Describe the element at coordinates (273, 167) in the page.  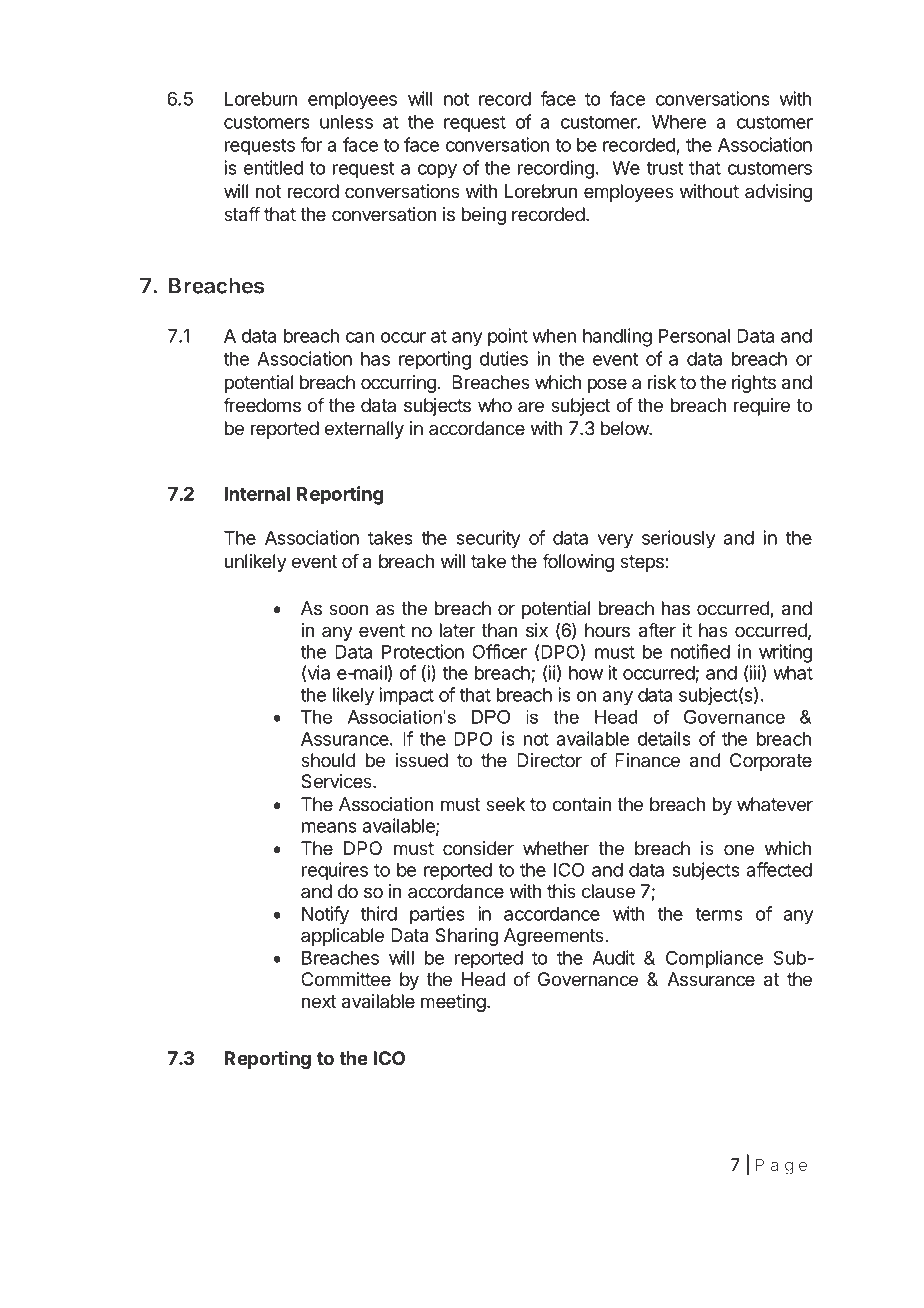
I see `entitled` at that location.
